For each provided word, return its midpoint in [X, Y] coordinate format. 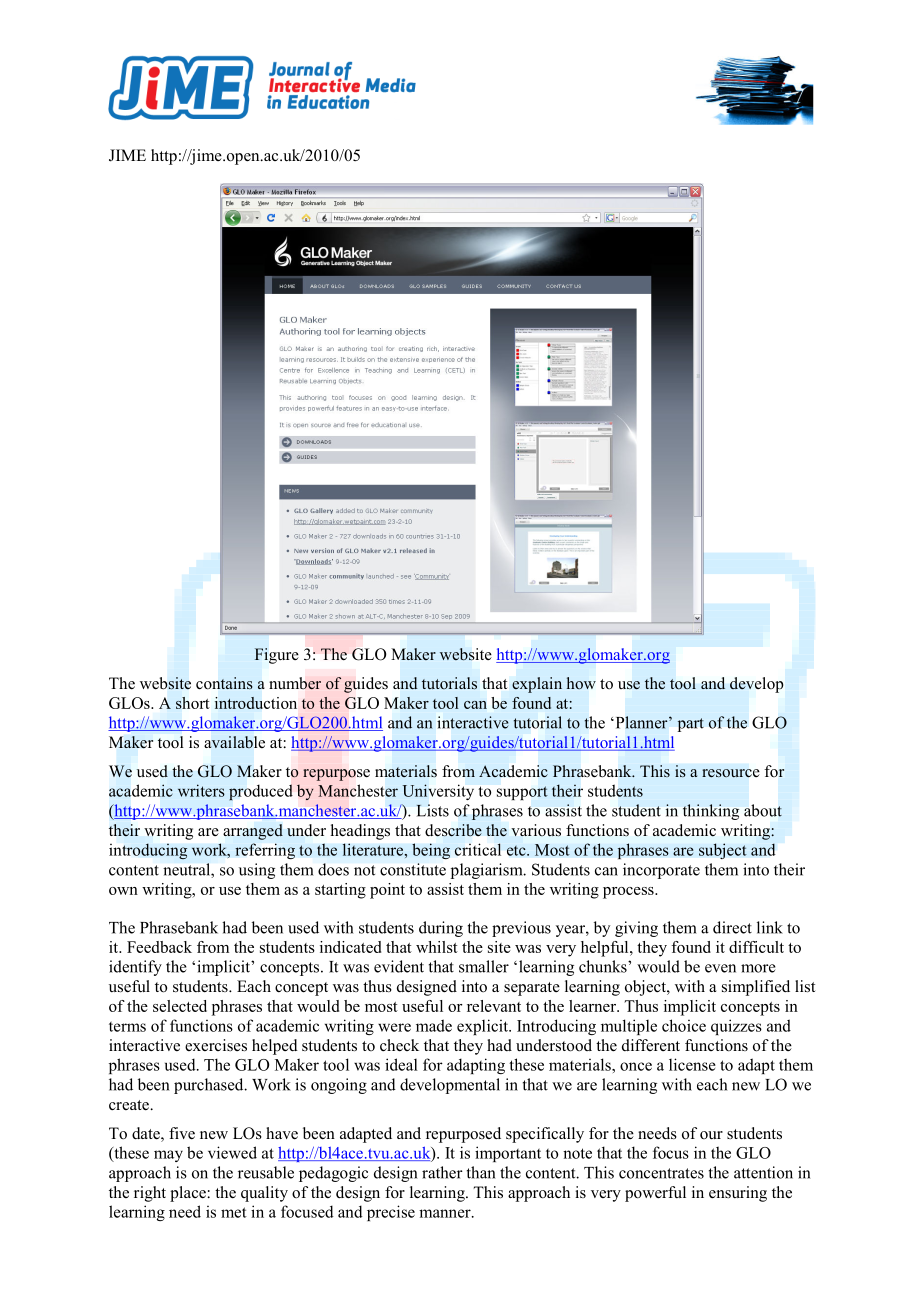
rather [442, 1172]
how [581, 683]
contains [224, 683]
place [189, 1194]
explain [537, 685]
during [441, 929]
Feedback [159, 947]
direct [732, 927]
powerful [655, 1194]
